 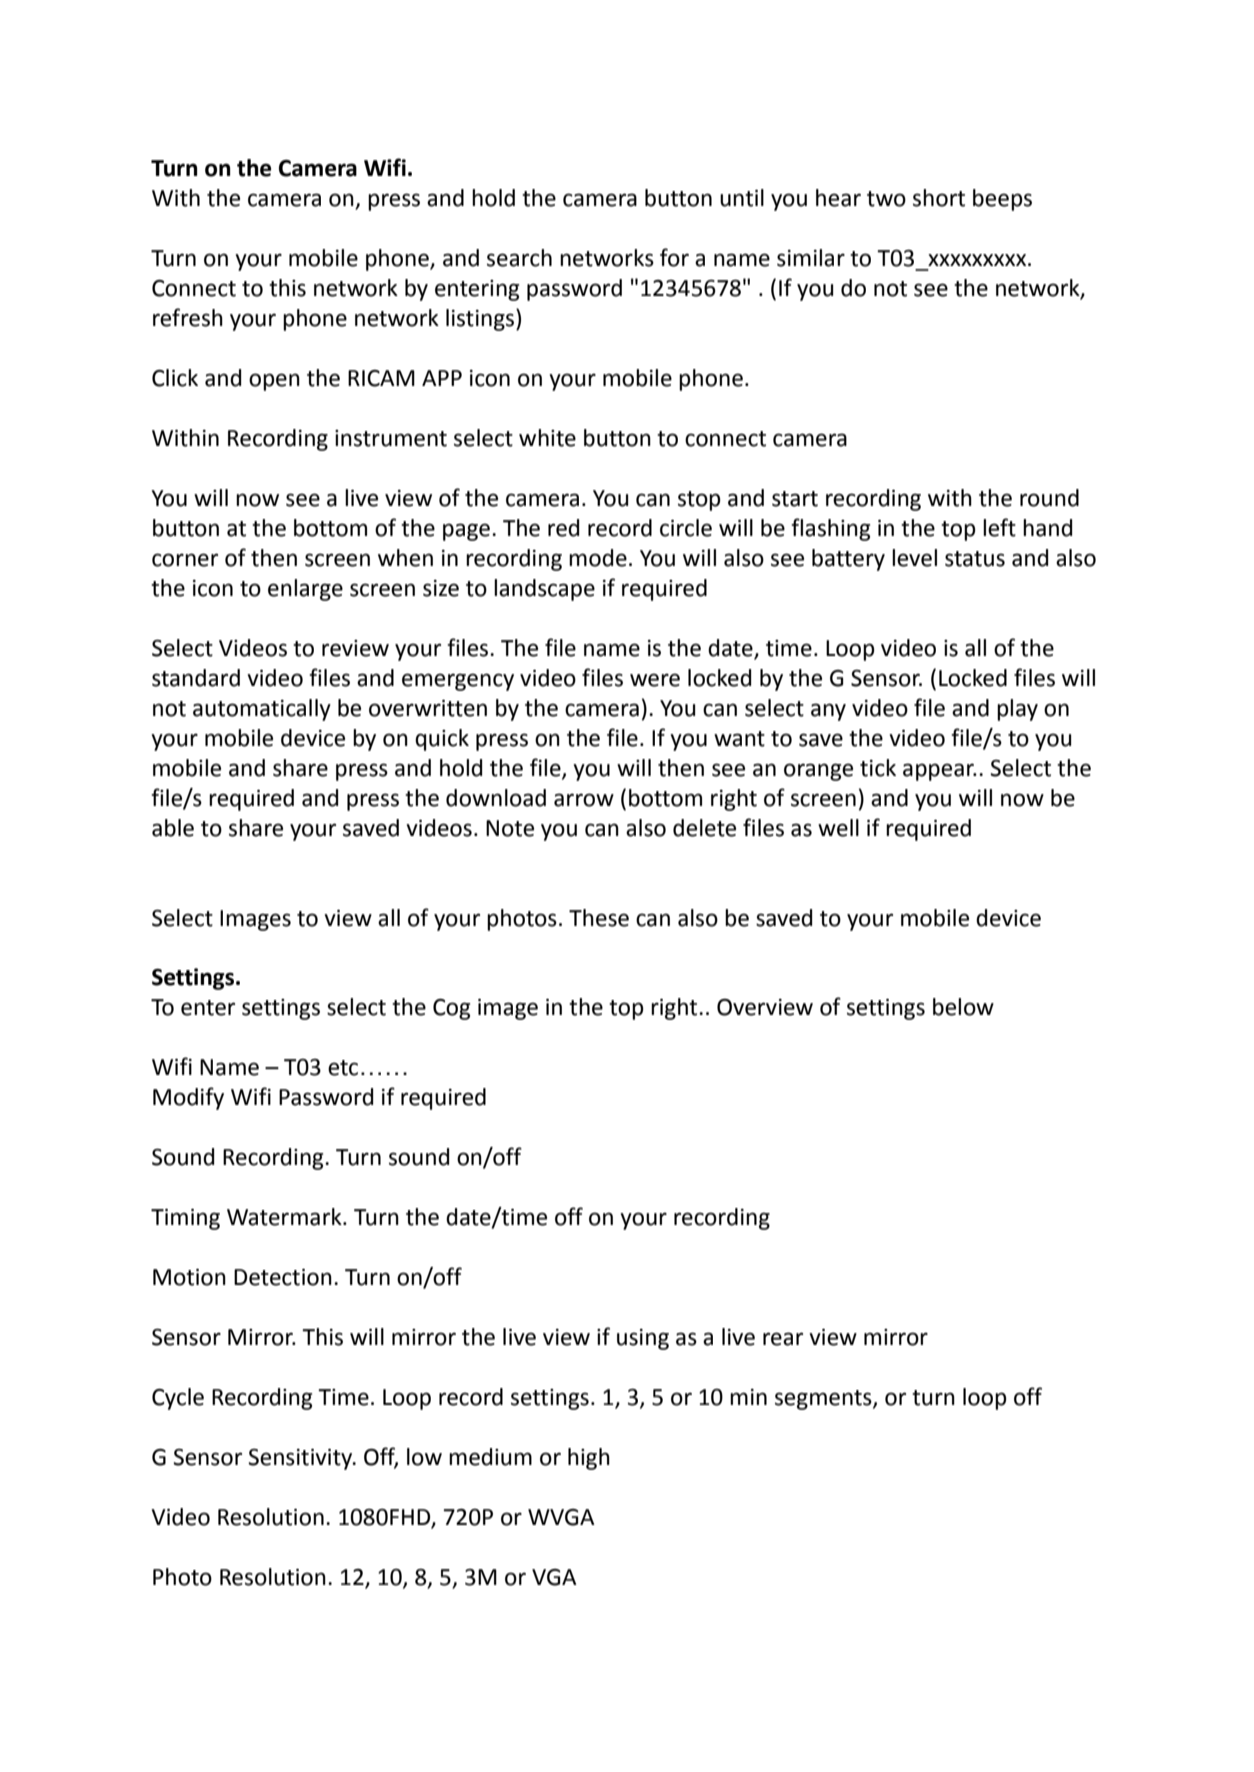 What do you see at coordinates (305, 590) in the screenshot?
I see `enlarge` at bounding box center [305, 590].
